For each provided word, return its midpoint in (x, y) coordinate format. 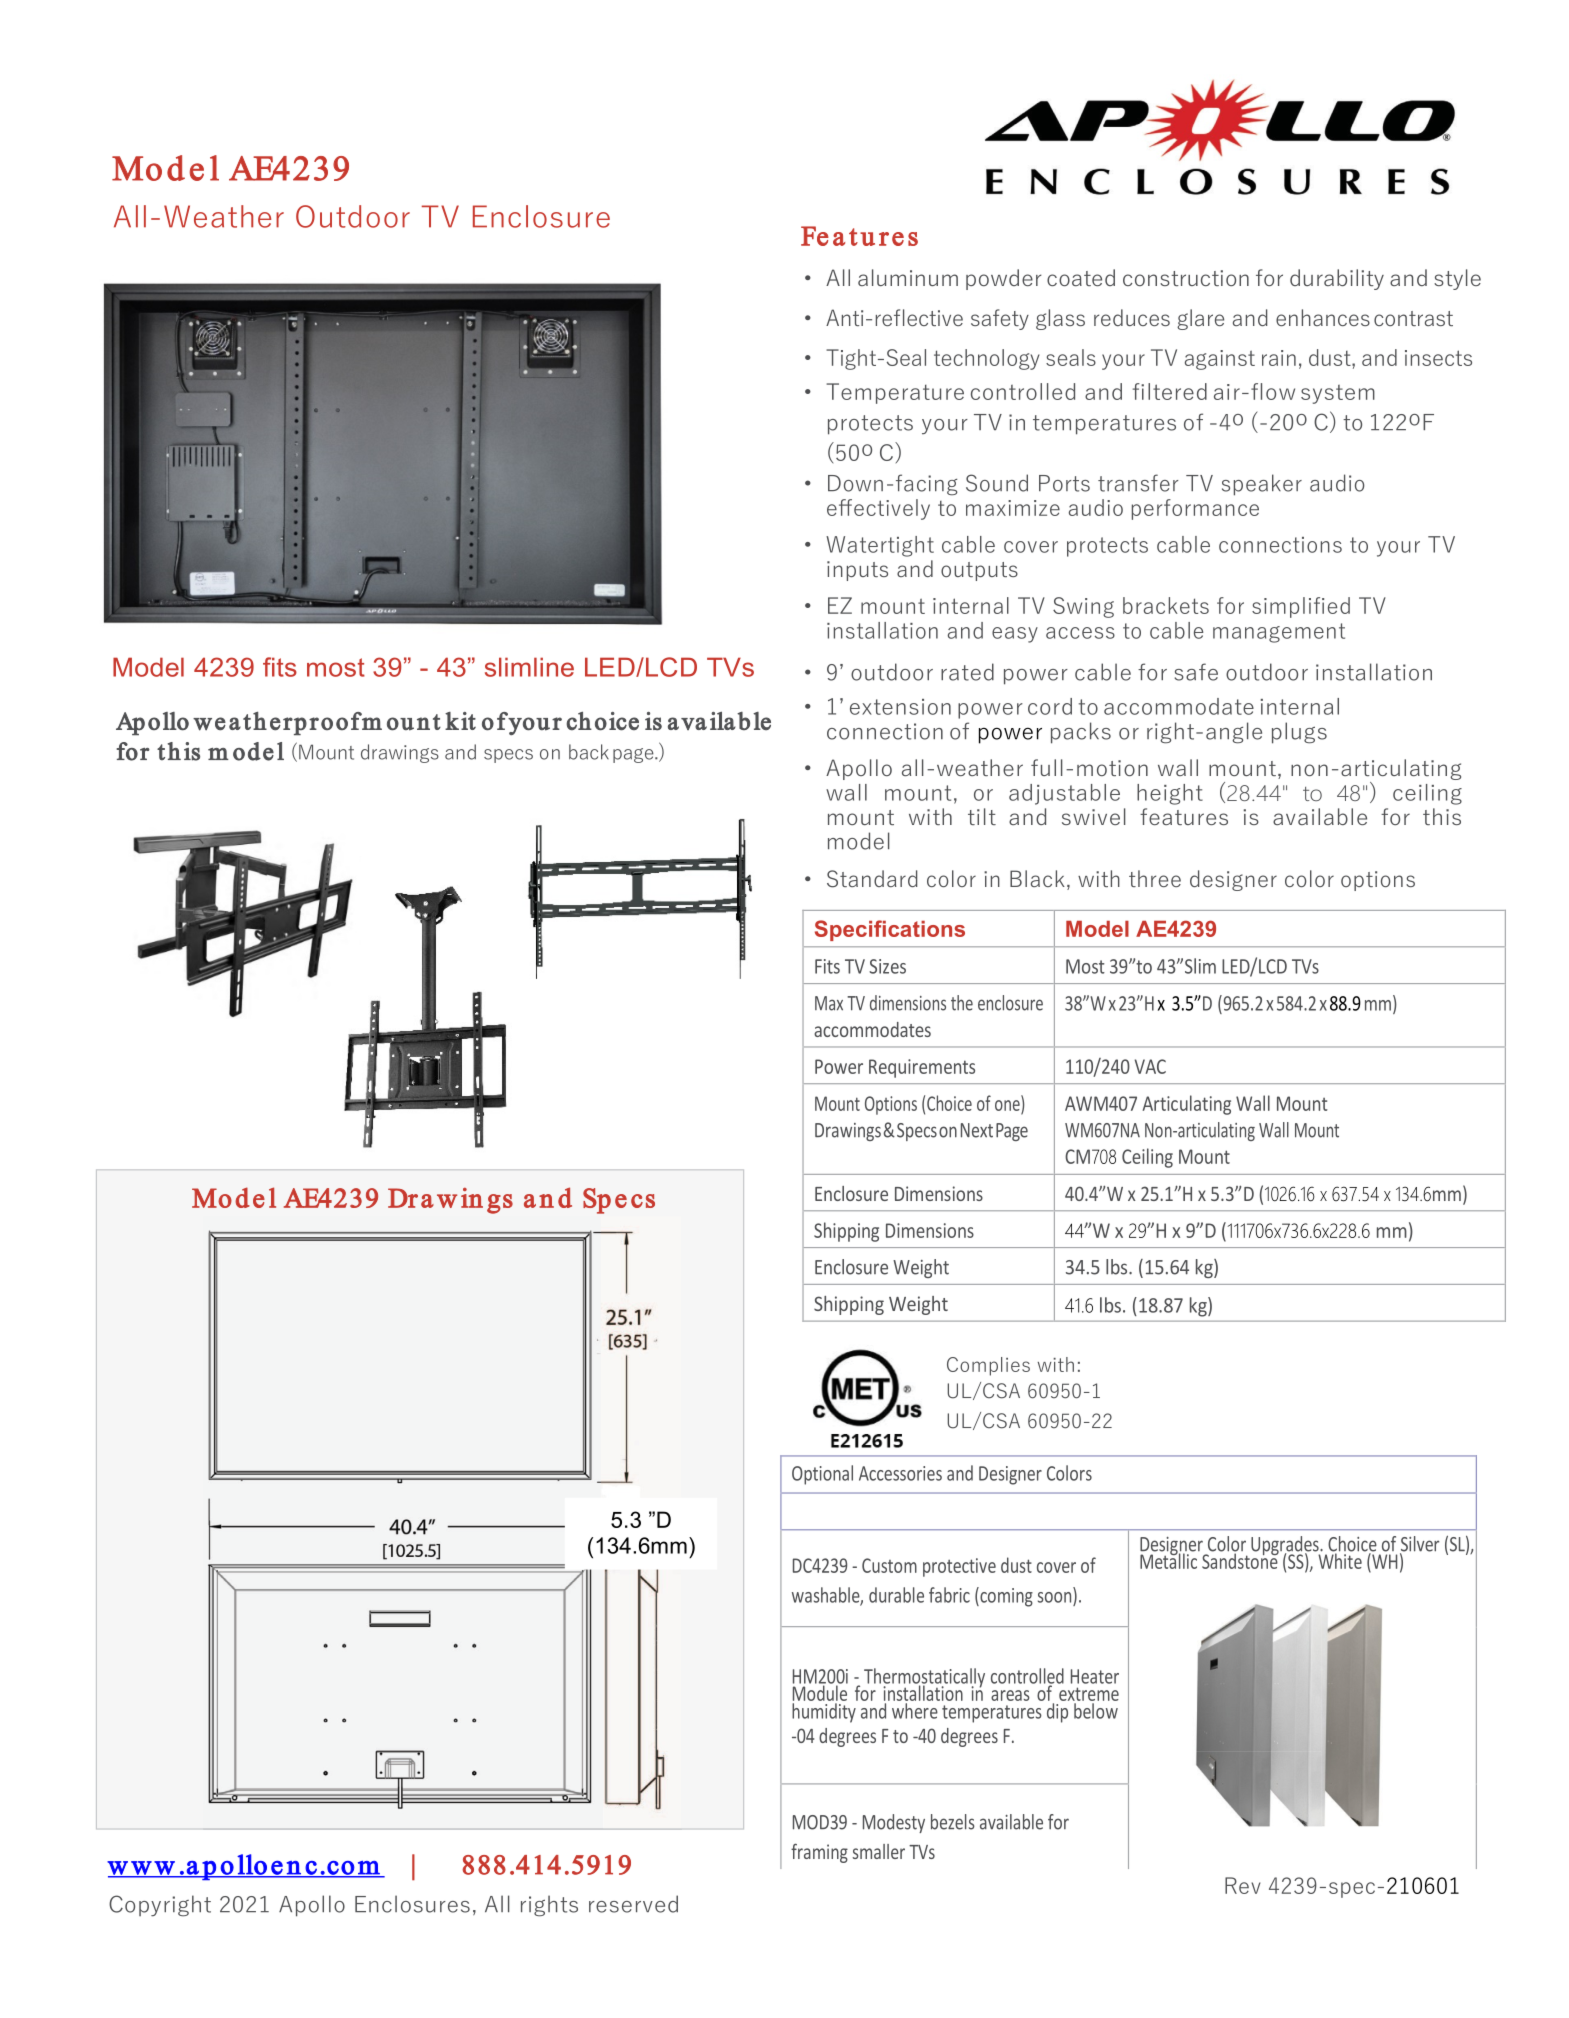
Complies (988, 1366)
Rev (1243, 1885)
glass (1060, 319)
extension (900, 707)
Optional (822, 1475)
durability (1337, 279)
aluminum (908, 277)
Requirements (922, 1068)
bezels (953, 1822)
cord (1050, 706)
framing (819, 1853)
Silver (1419, 1545)
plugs (1299, 733)
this (1442, 816)
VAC (1150, 1066)
